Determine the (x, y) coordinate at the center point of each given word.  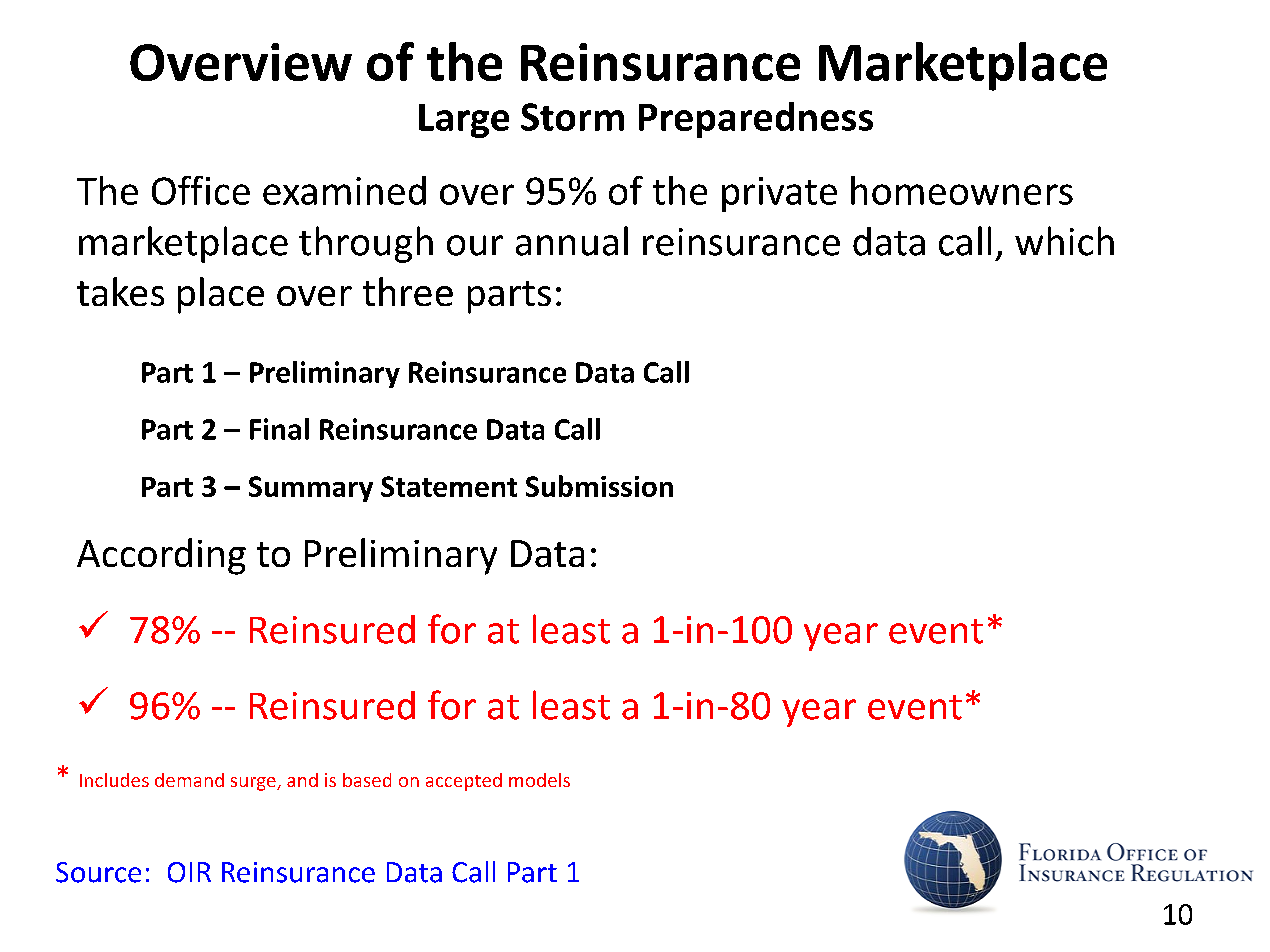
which (1064, 241)
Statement (449, 486)
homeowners (962, 190)
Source (98, 872)
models (539, 780)
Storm (572, 117)
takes (120, 291)
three (408, 291)
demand (189, 780)
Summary (311, 489)
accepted (464, 782)
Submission (599, 486)
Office (201, 190)
